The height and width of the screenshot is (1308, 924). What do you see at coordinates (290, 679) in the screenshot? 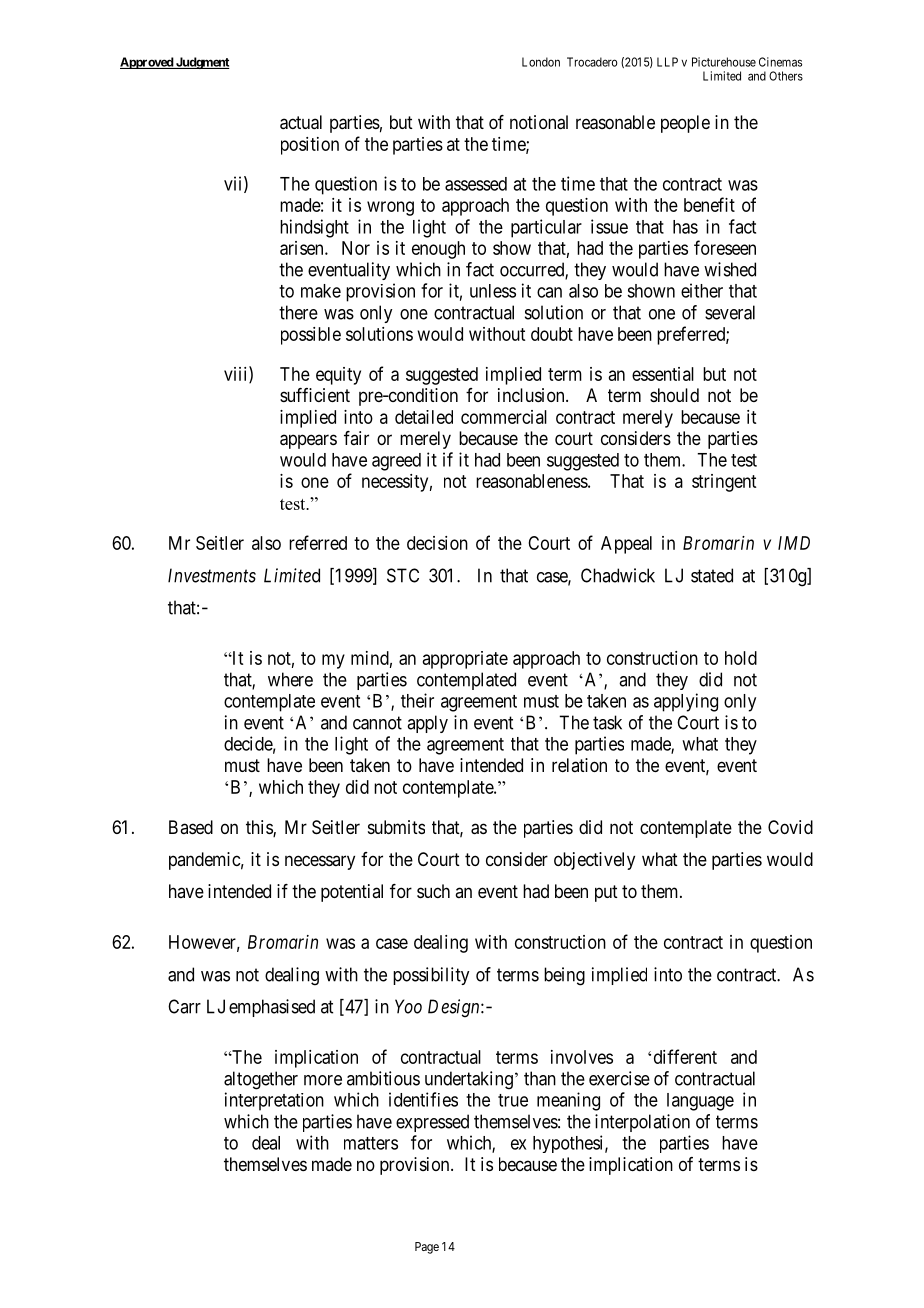
I see `where` at bounding box center [290, 679].
